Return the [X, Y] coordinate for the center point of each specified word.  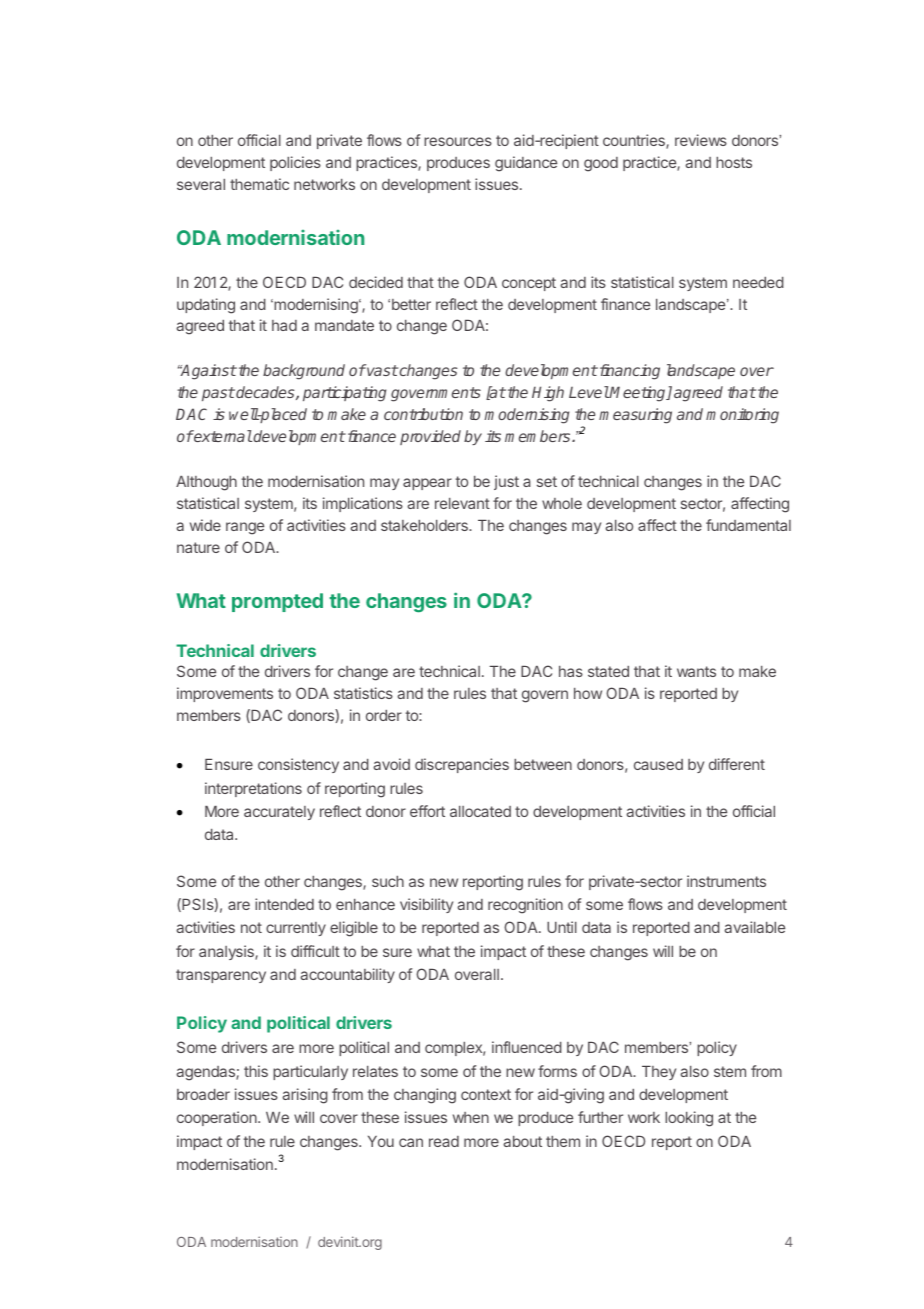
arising [305, 1096]
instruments [726, 881]
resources [458, 141]
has [571, 671]
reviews [701, 140]
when [471, 1117]
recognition [525, 906]
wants [696, 671]
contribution [423, 414]
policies [295, 163]
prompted [277, 602]
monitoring [742, 416]
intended [284, 904]
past [218, 394]
